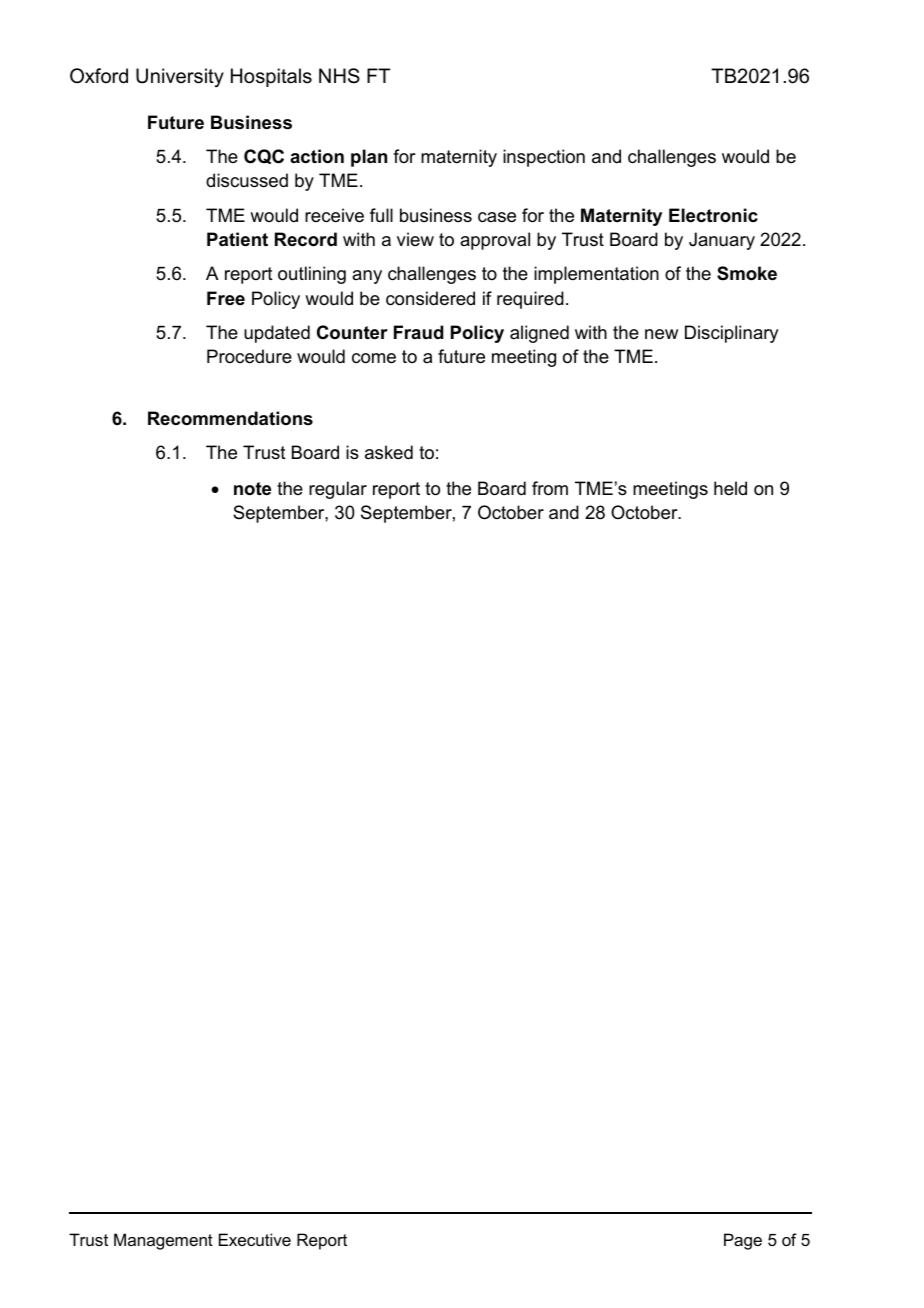 Image resolution: width=924 pixels, height=1308 pixels. I want to click on plan, so click(369, 158).
